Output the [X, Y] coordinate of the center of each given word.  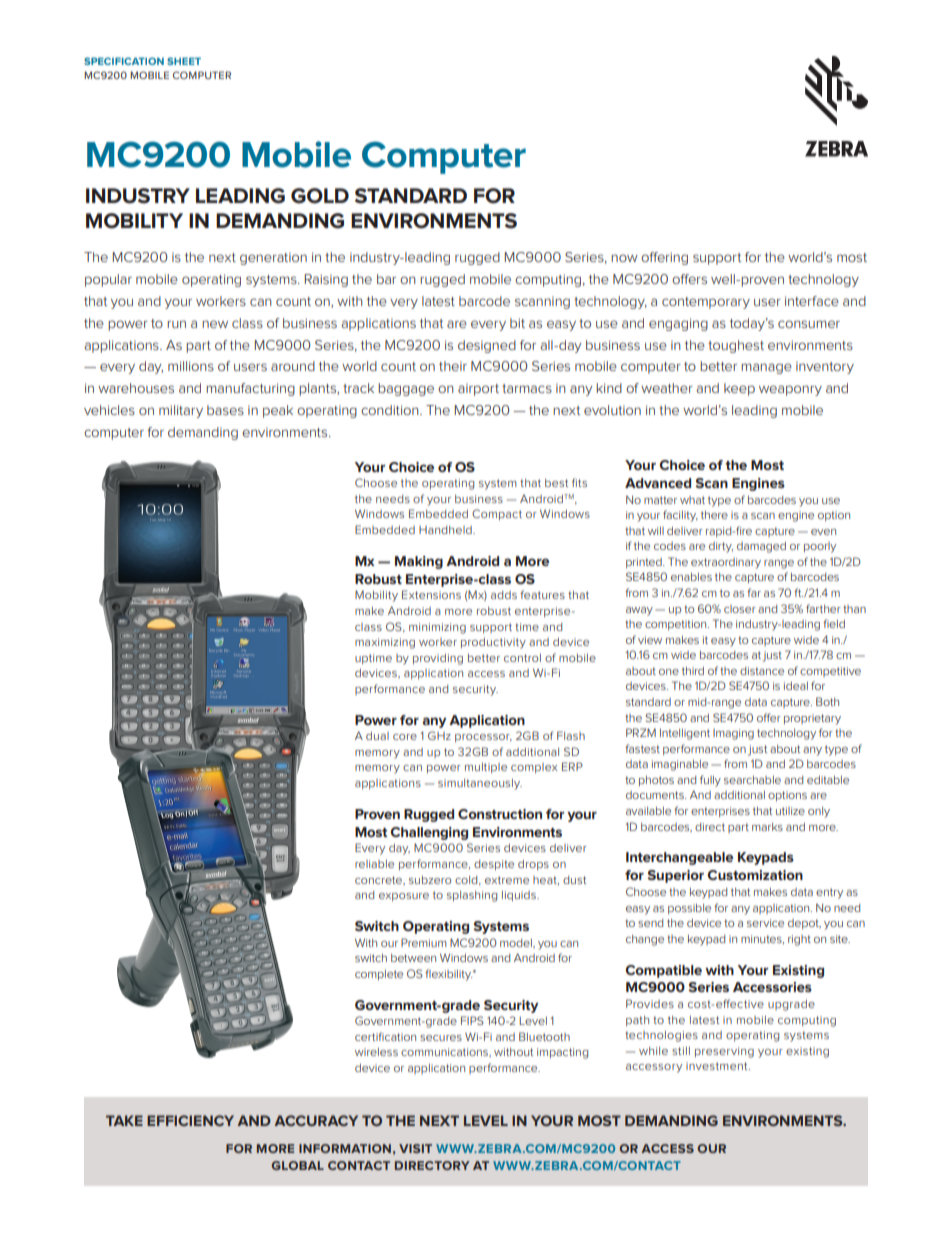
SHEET [184, 61]
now [624, 258]
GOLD [320, 196]
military [181, 411]
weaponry [790, 390]
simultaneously [480, 784]
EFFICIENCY [190, 1120]
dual [377, 736]
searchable [752, 780]
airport [478, 389]
